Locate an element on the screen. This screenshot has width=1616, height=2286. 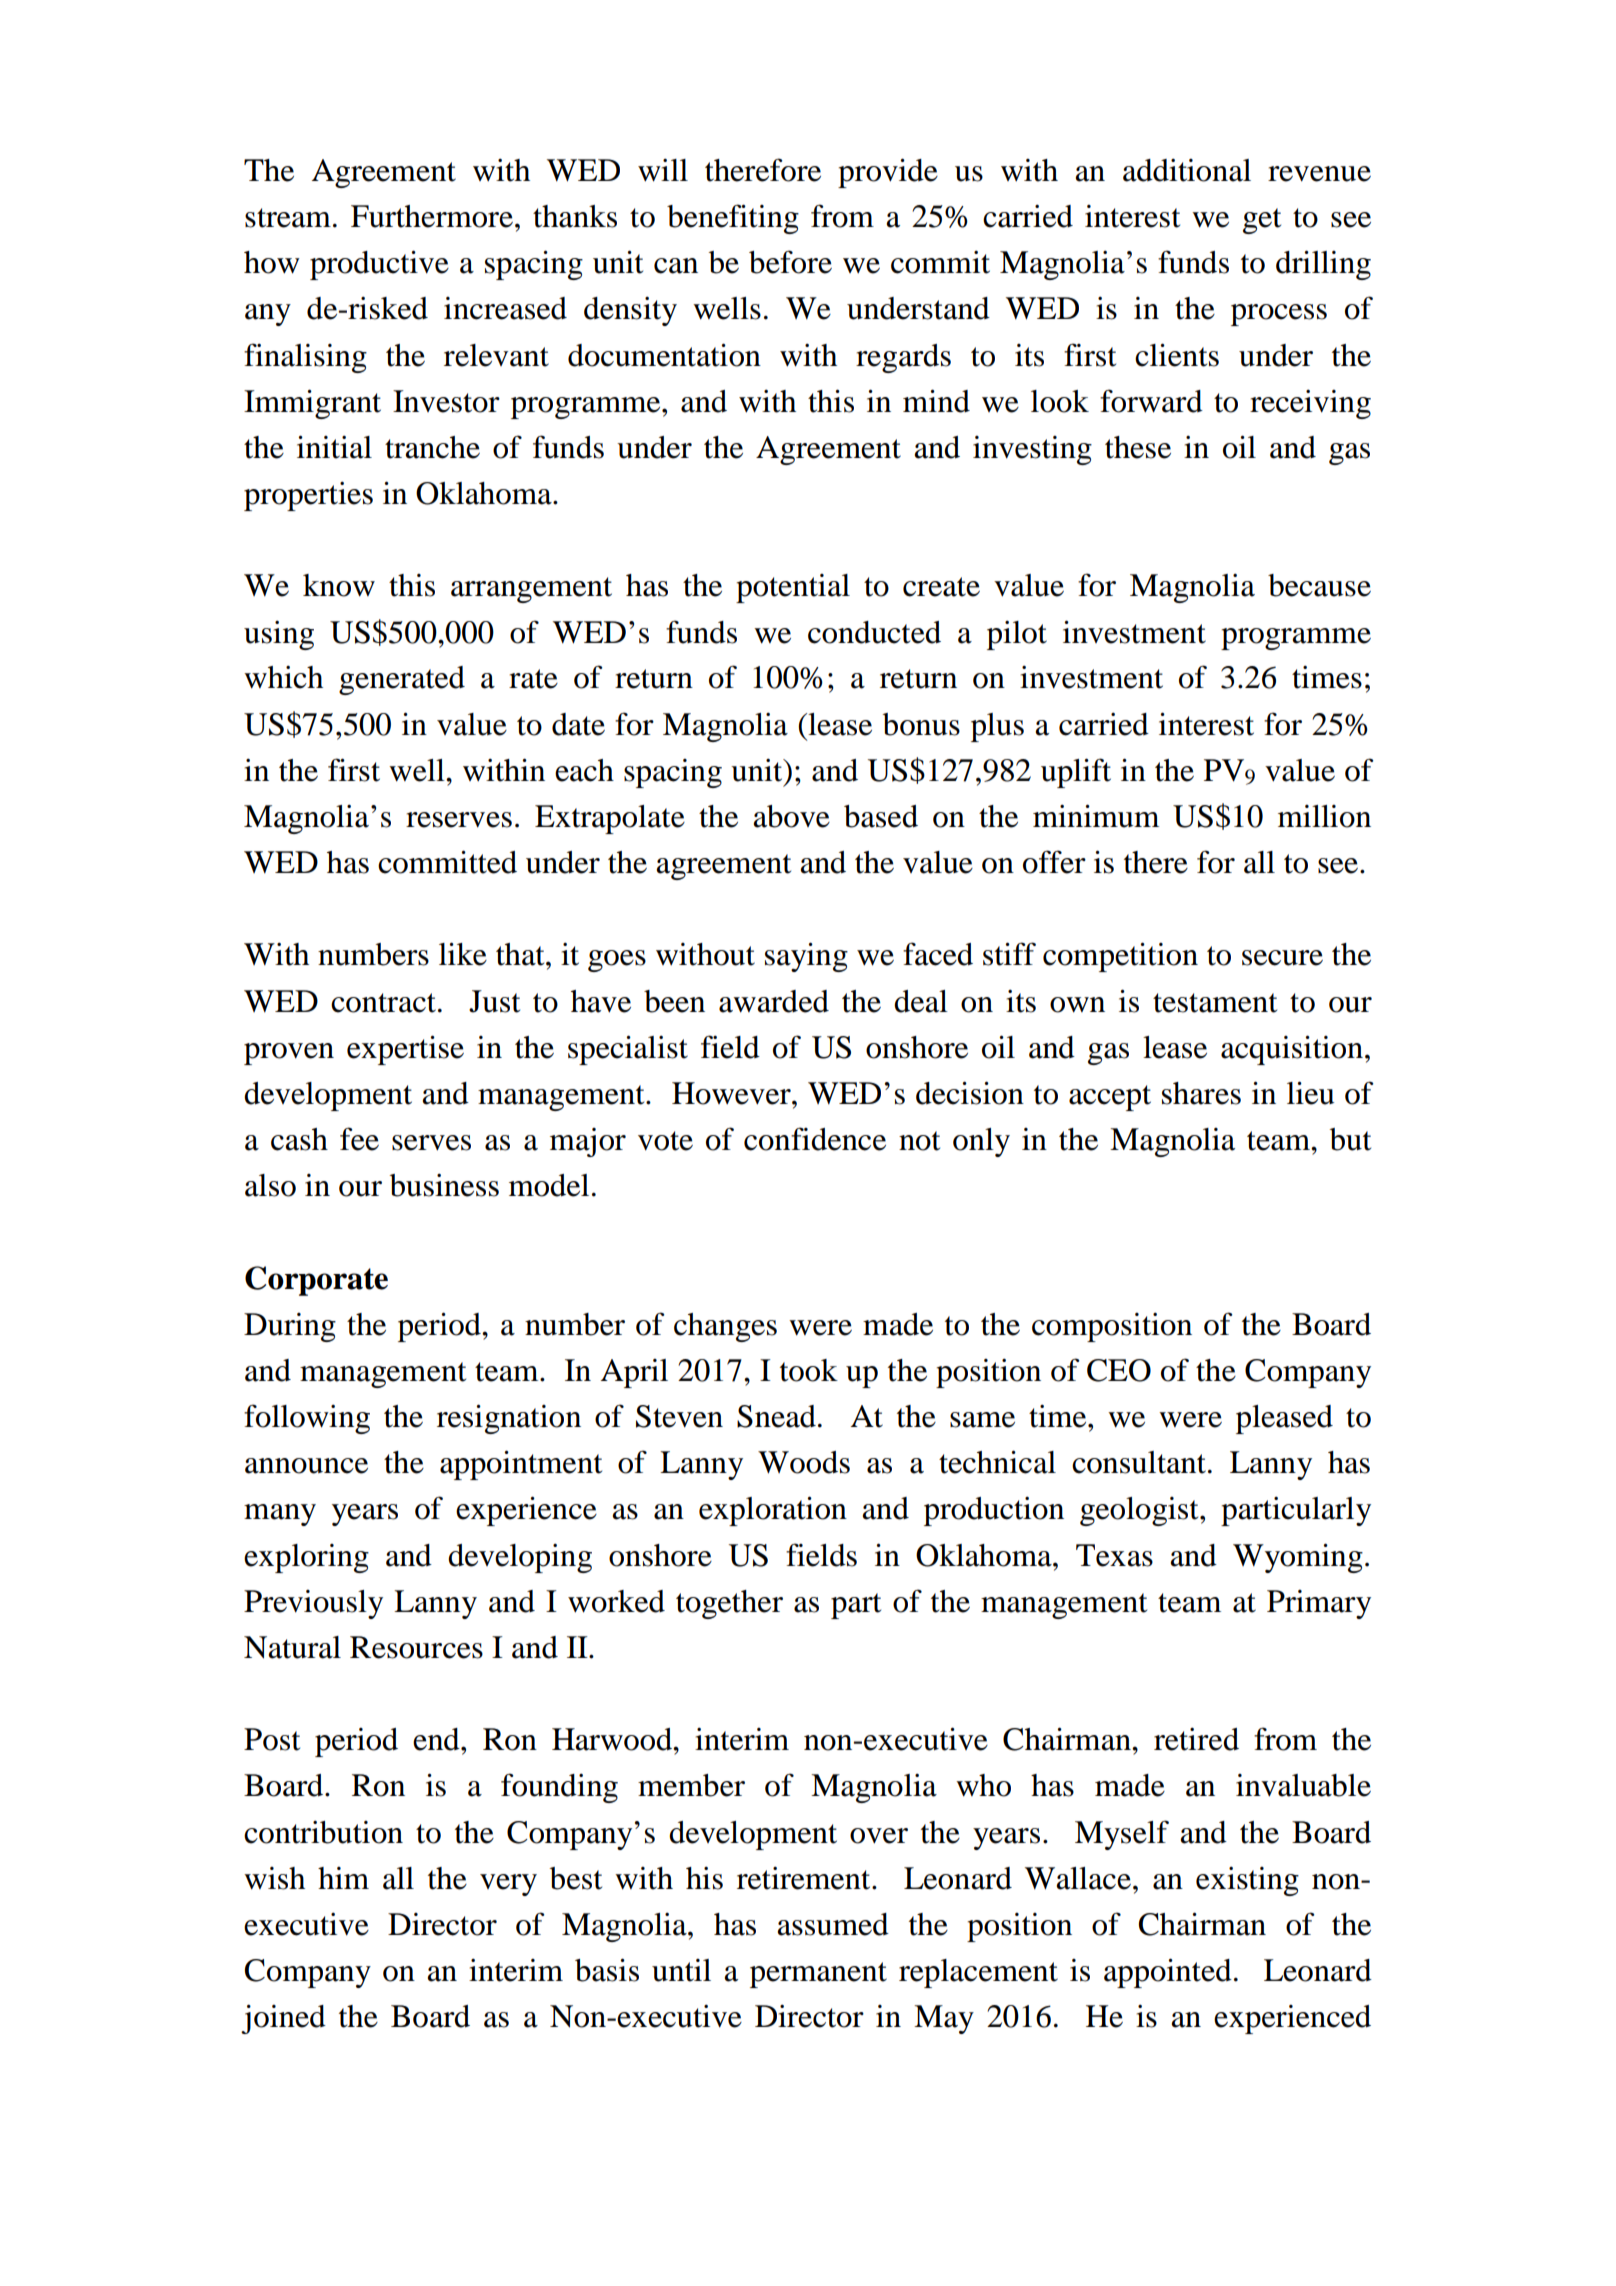
him is located at coordinates (343, 1878).
